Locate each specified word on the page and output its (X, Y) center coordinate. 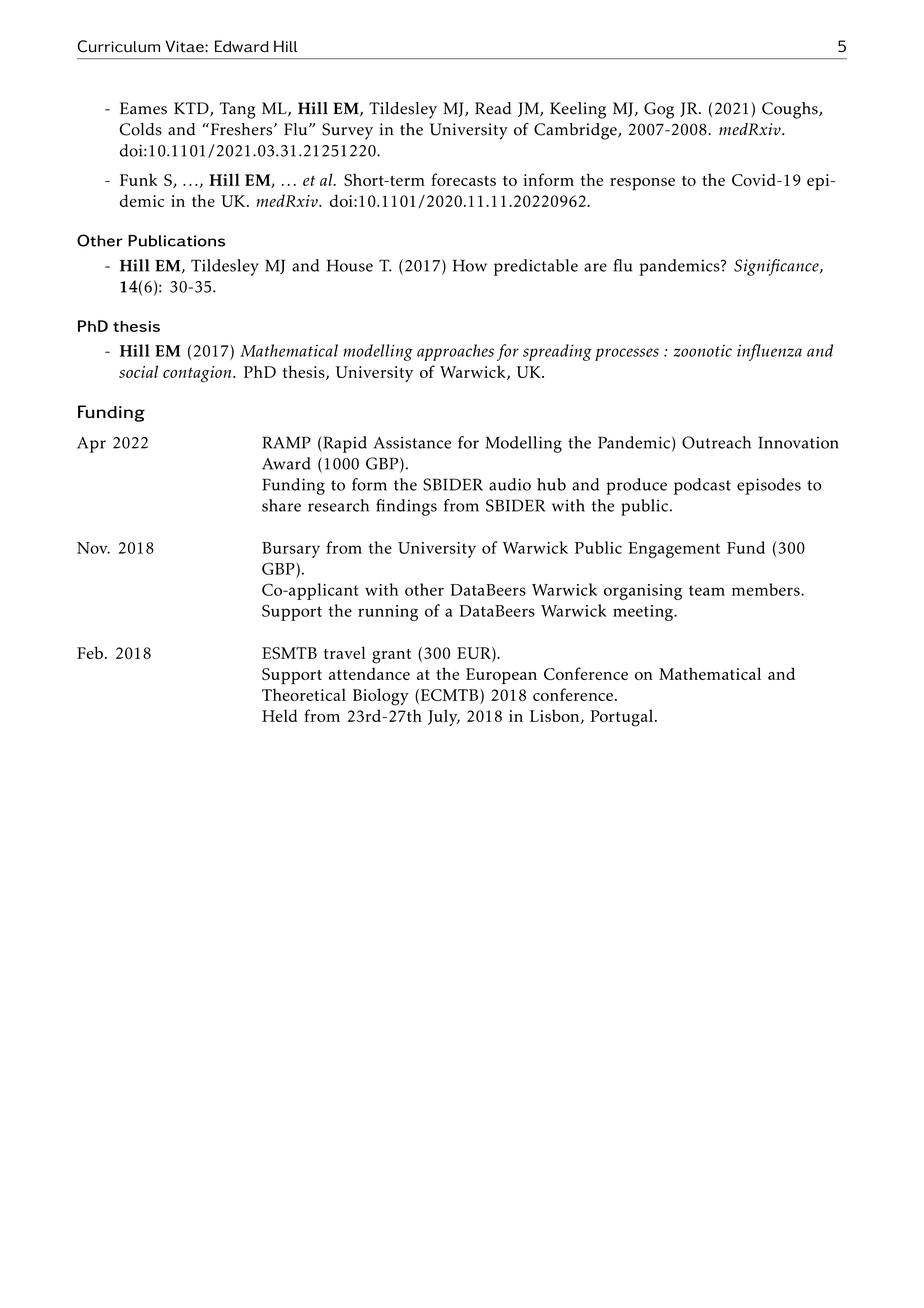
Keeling (578, 110)
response (642, 184)
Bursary (291, 550)
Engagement (674, 550)
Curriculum (119, 46)
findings (406, 507)
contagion (198, 374)
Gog (659, 110)
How (470, 265)
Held (280, 715)
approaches (455, 352)
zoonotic (703, 351)
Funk (139, 179)
